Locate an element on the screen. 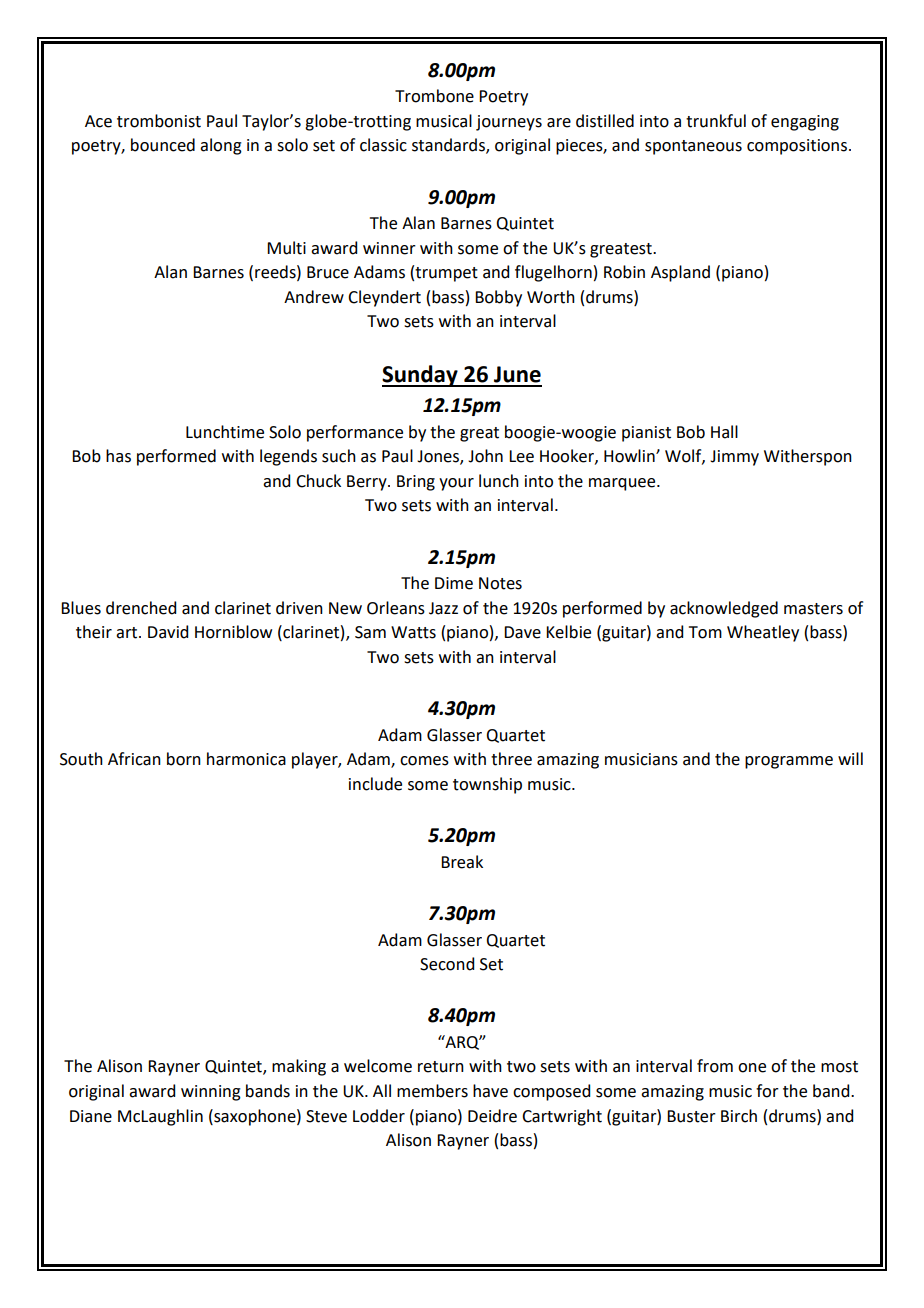 The width and height of the screenshot is (924, 1308). John is located at coordinates (485, 456).
